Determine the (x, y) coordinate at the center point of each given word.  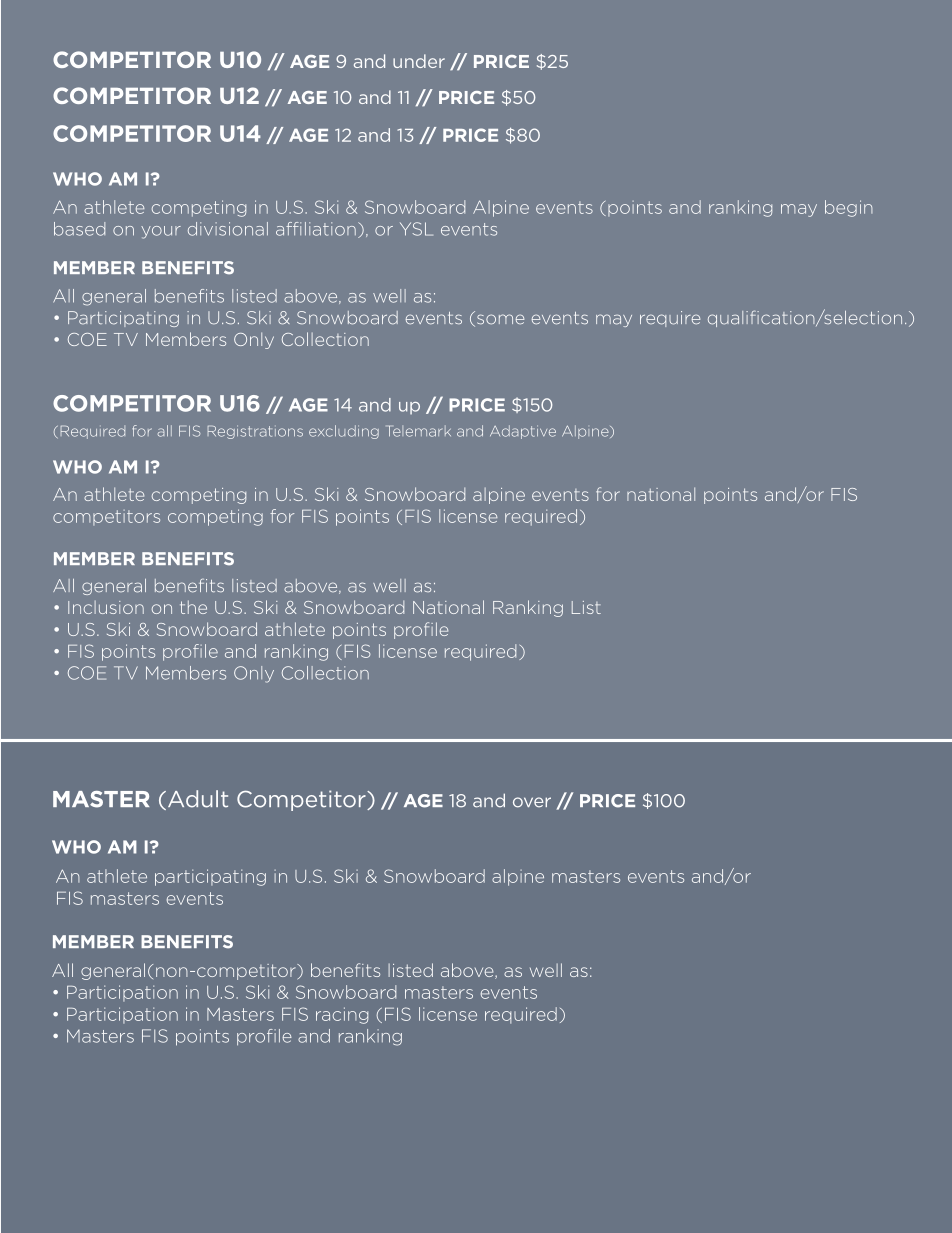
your (161, 232)
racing (342, 1015)
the (193, 607)
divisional (228, 229)
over (532, 802)
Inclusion (106, 607)
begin (849, 208)
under (419, 61)
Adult (198, 799)
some (500, 319)
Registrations (255, 432)
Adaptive (523, 432)
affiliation (316, 229)
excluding (344, 432)
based (79, 229)
